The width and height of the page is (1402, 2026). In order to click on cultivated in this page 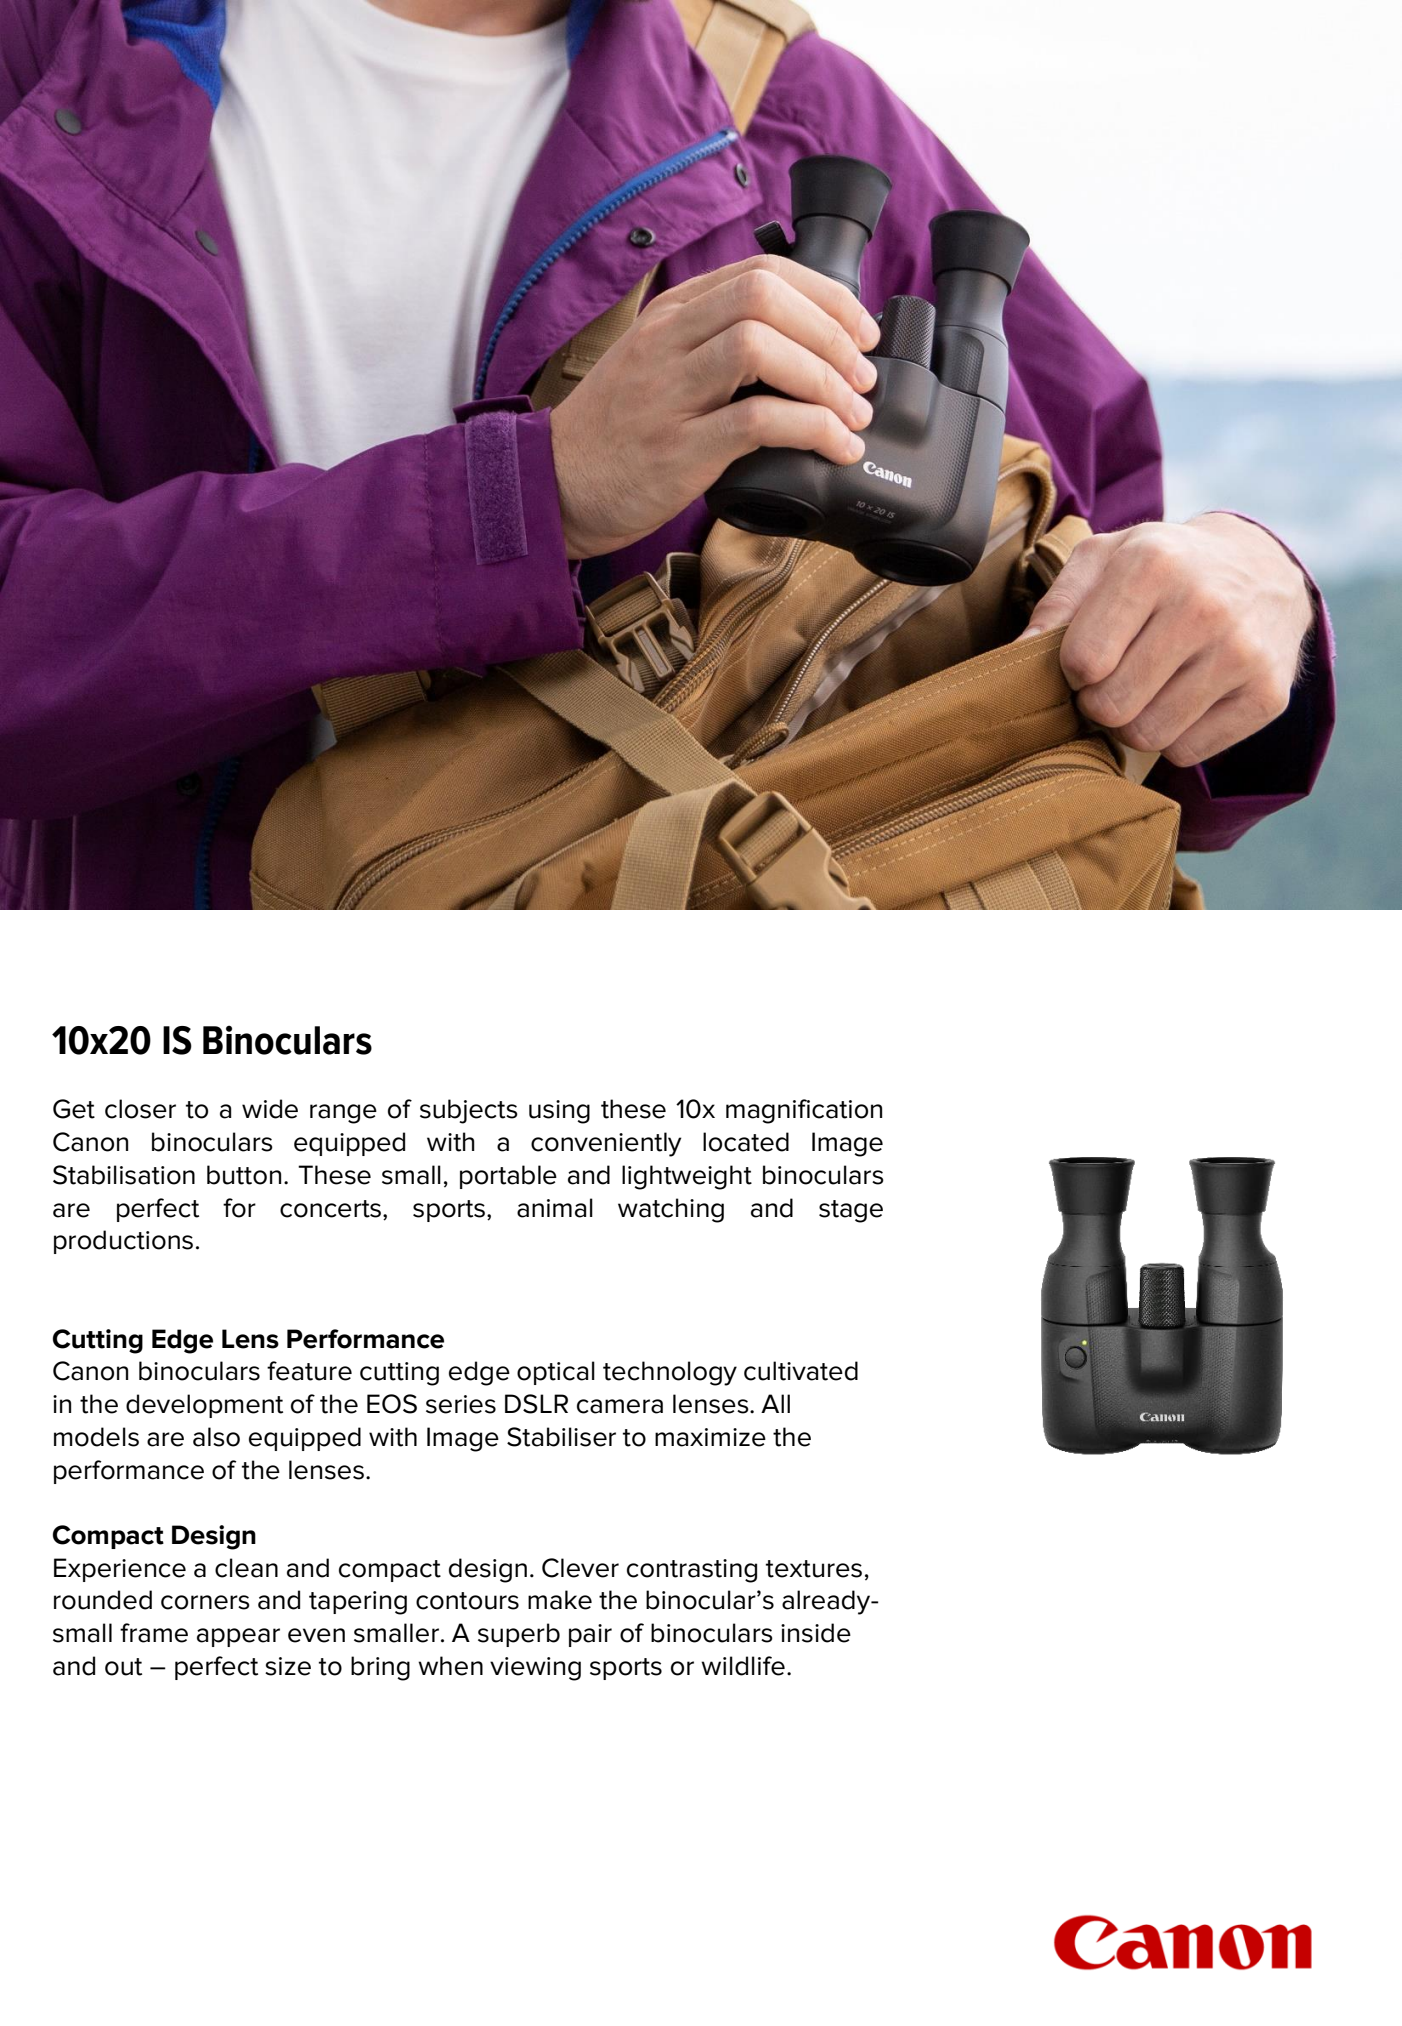, I will do `click(801, 1371)`.
